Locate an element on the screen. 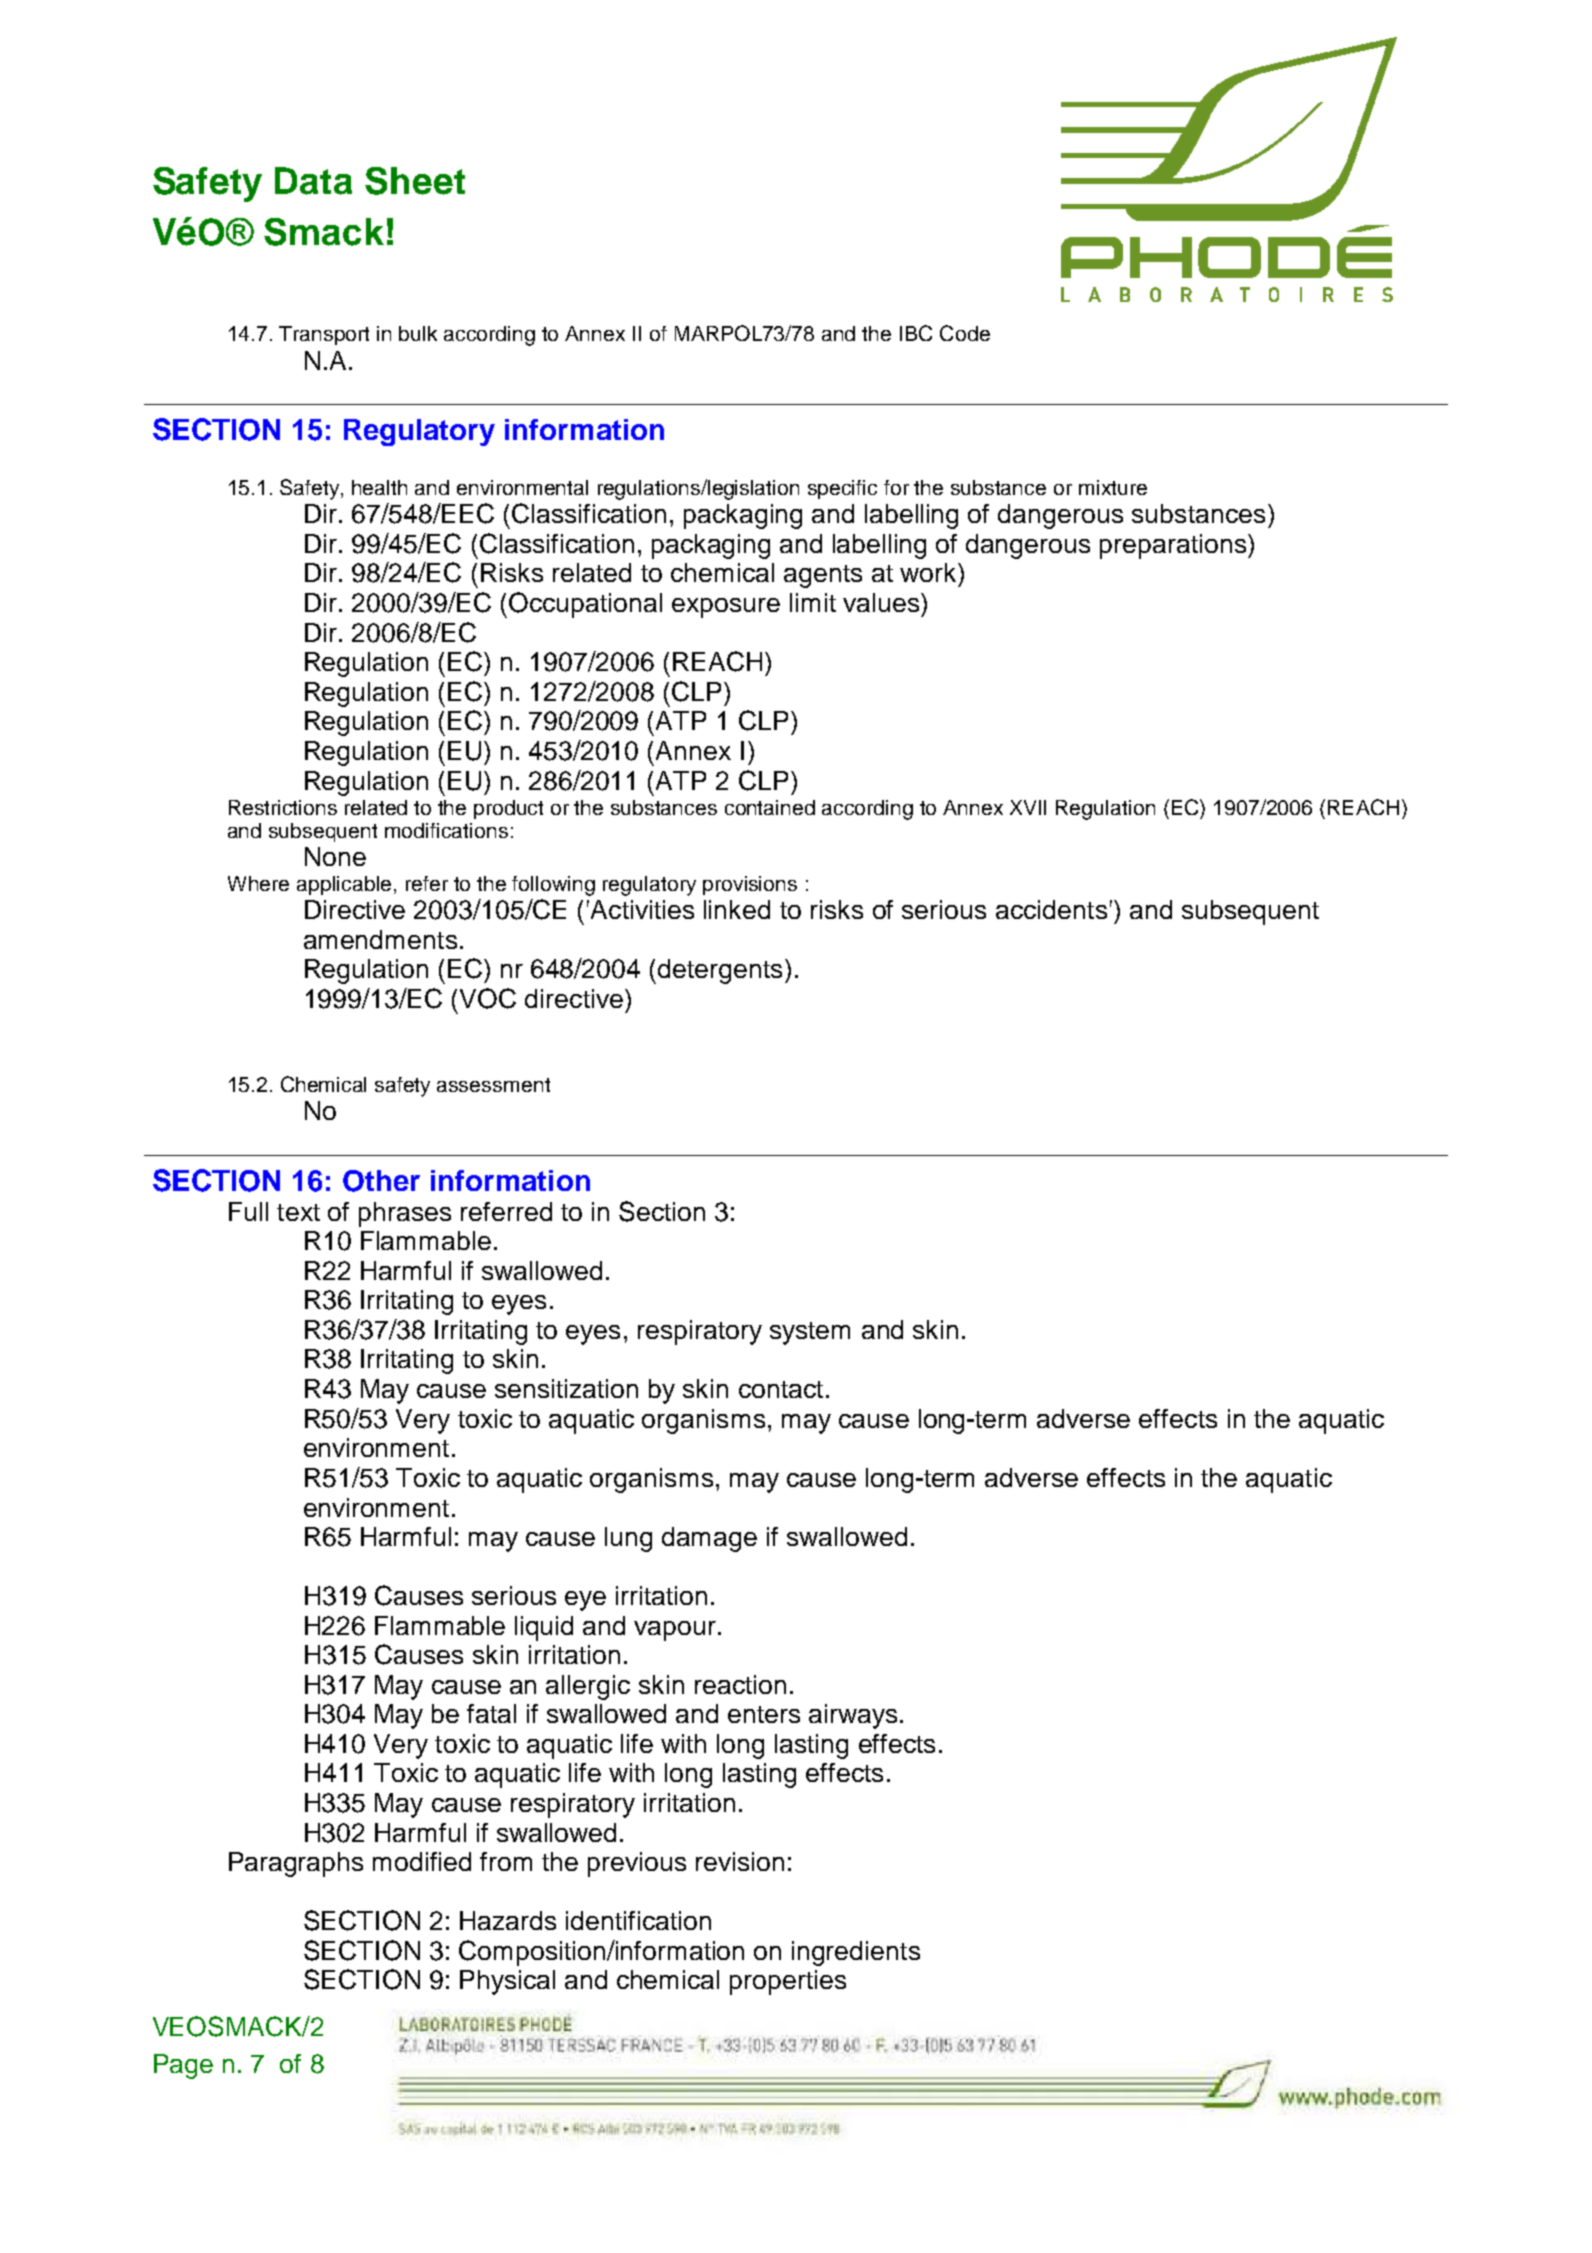 The width and height of the screenshot is (1592, 2253). Data is located at coordinates (313, 181).
